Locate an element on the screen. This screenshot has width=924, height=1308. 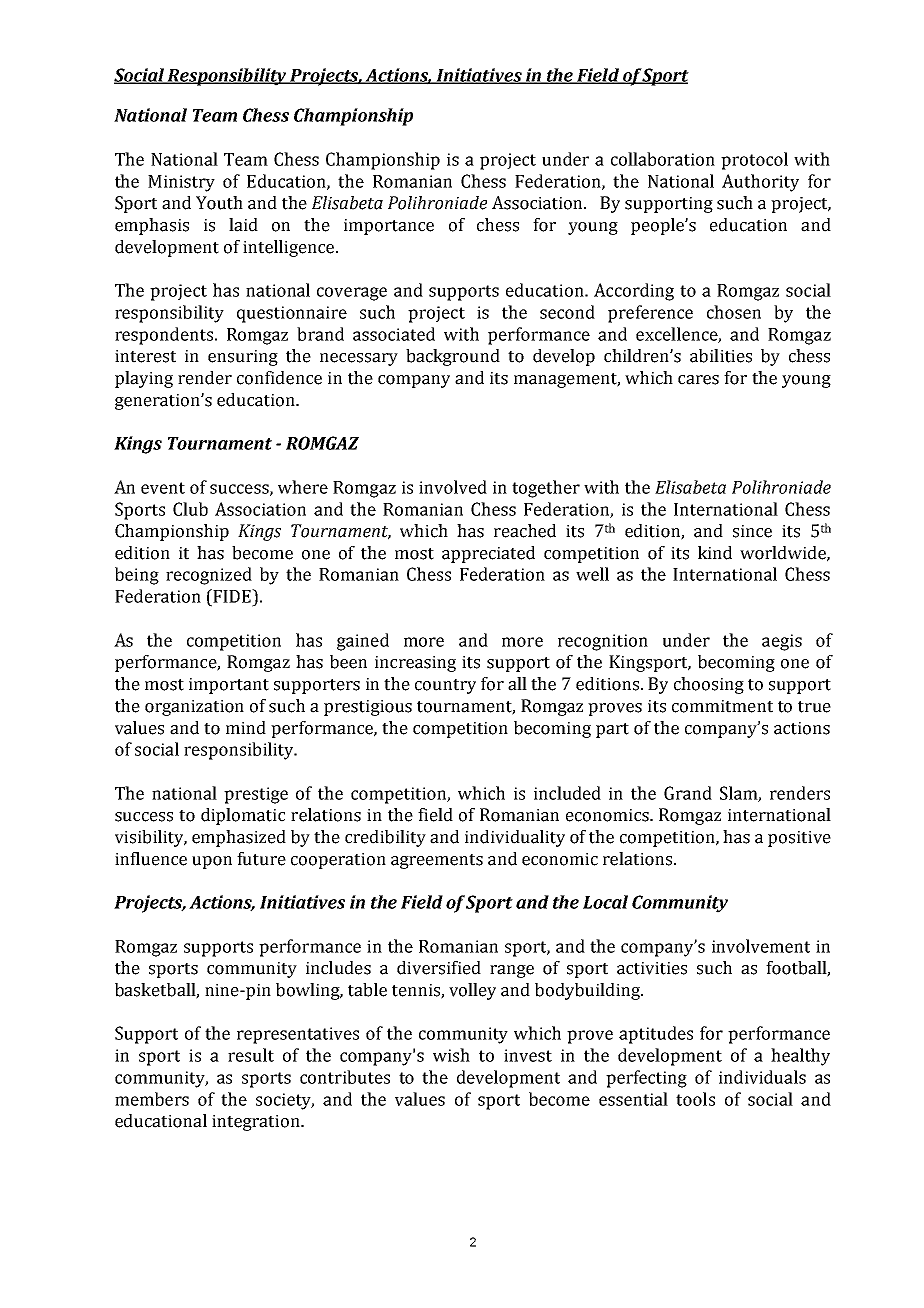
ensuring is located at coordinates (243, 358).
